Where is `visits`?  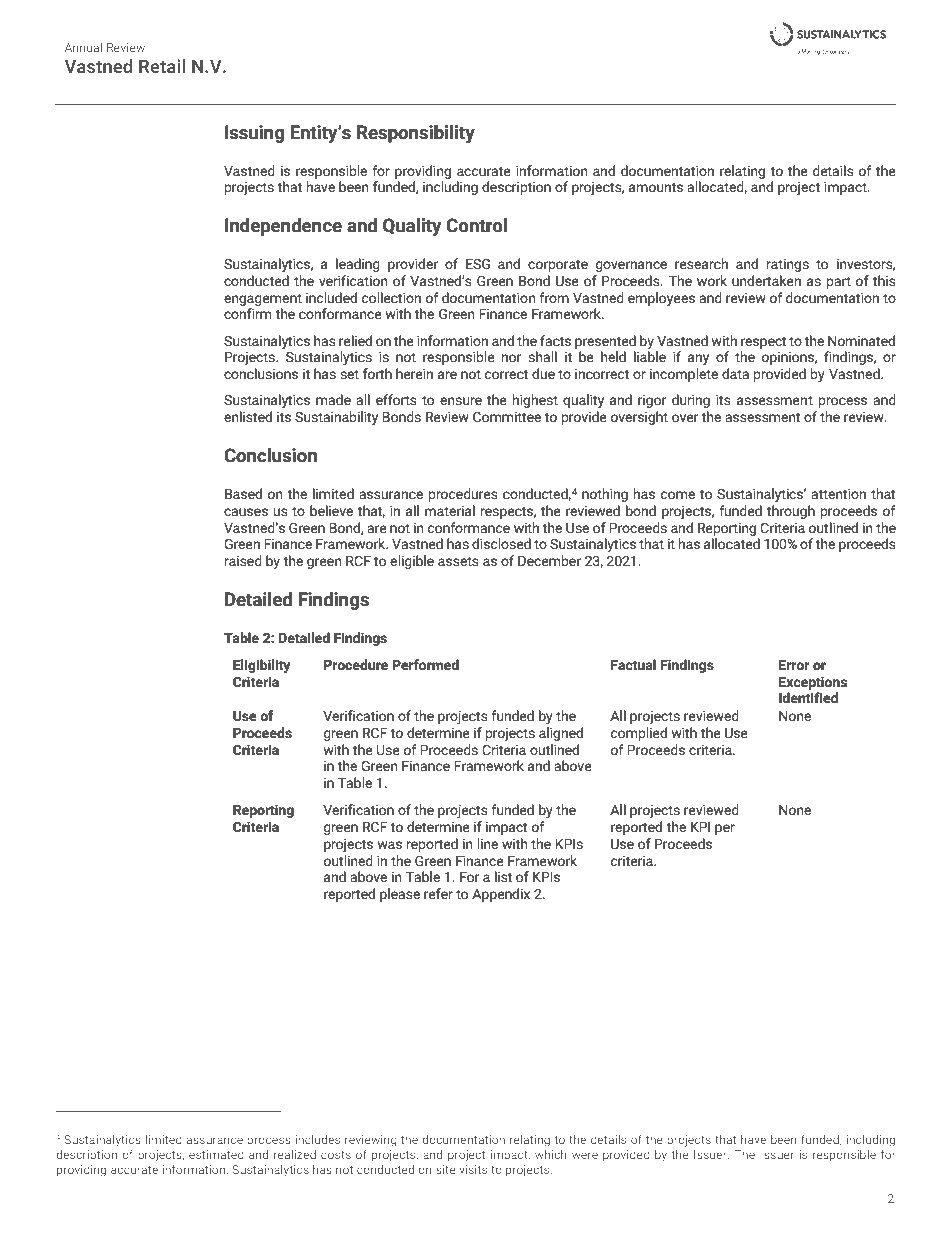
visits is located at coordinates (473, 1169).
